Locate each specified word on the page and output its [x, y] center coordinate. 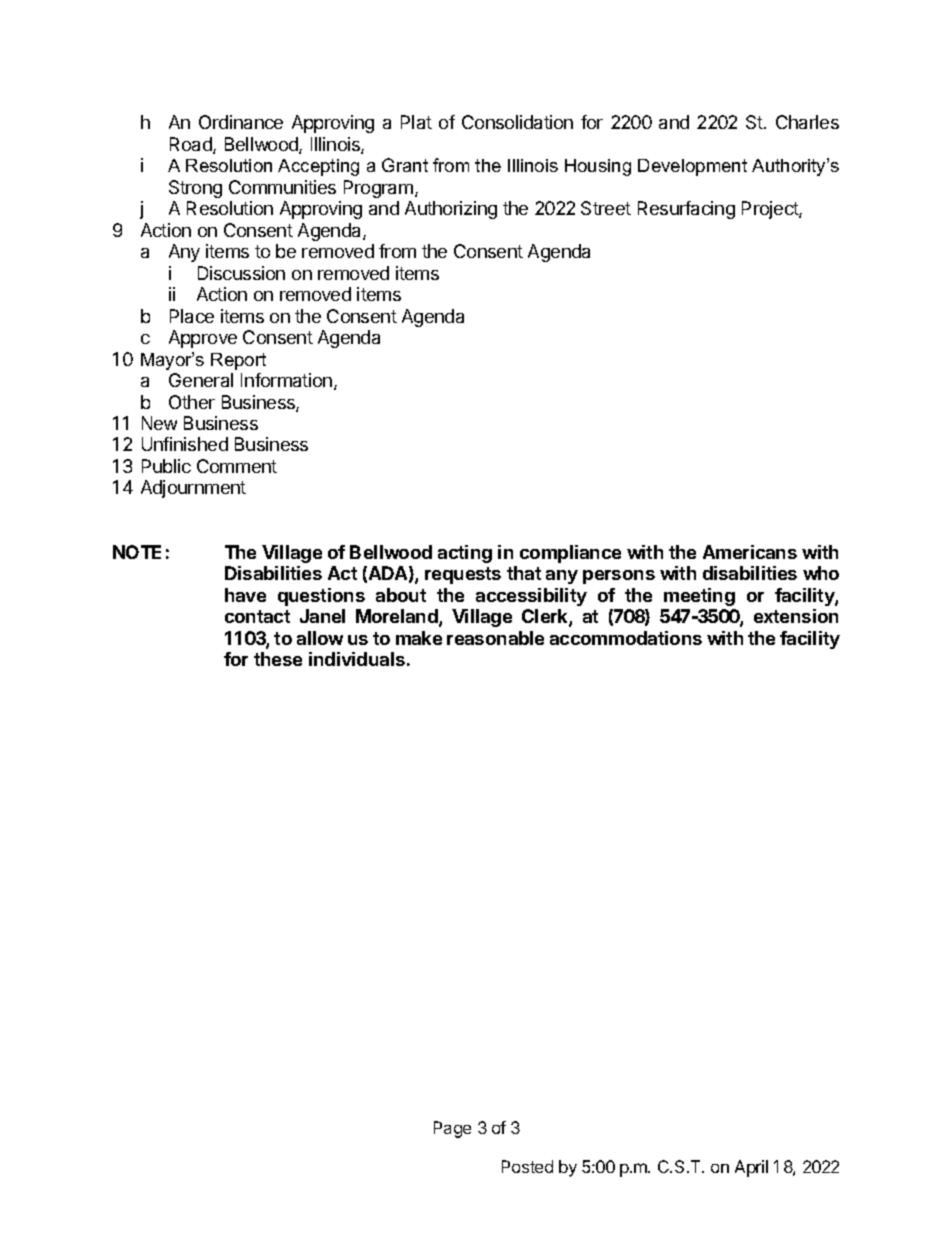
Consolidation [517, 122]
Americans [750, 552]
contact [257, 616]
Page [452, 1129]
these [278, 659]
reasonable [495, 638]
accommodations [626, 638]
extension [796, 616]
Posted [527, 1166]
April [751, 1168]
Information [286, 380]
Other [192, 402]
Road [192, 145]
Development [692, 167]
